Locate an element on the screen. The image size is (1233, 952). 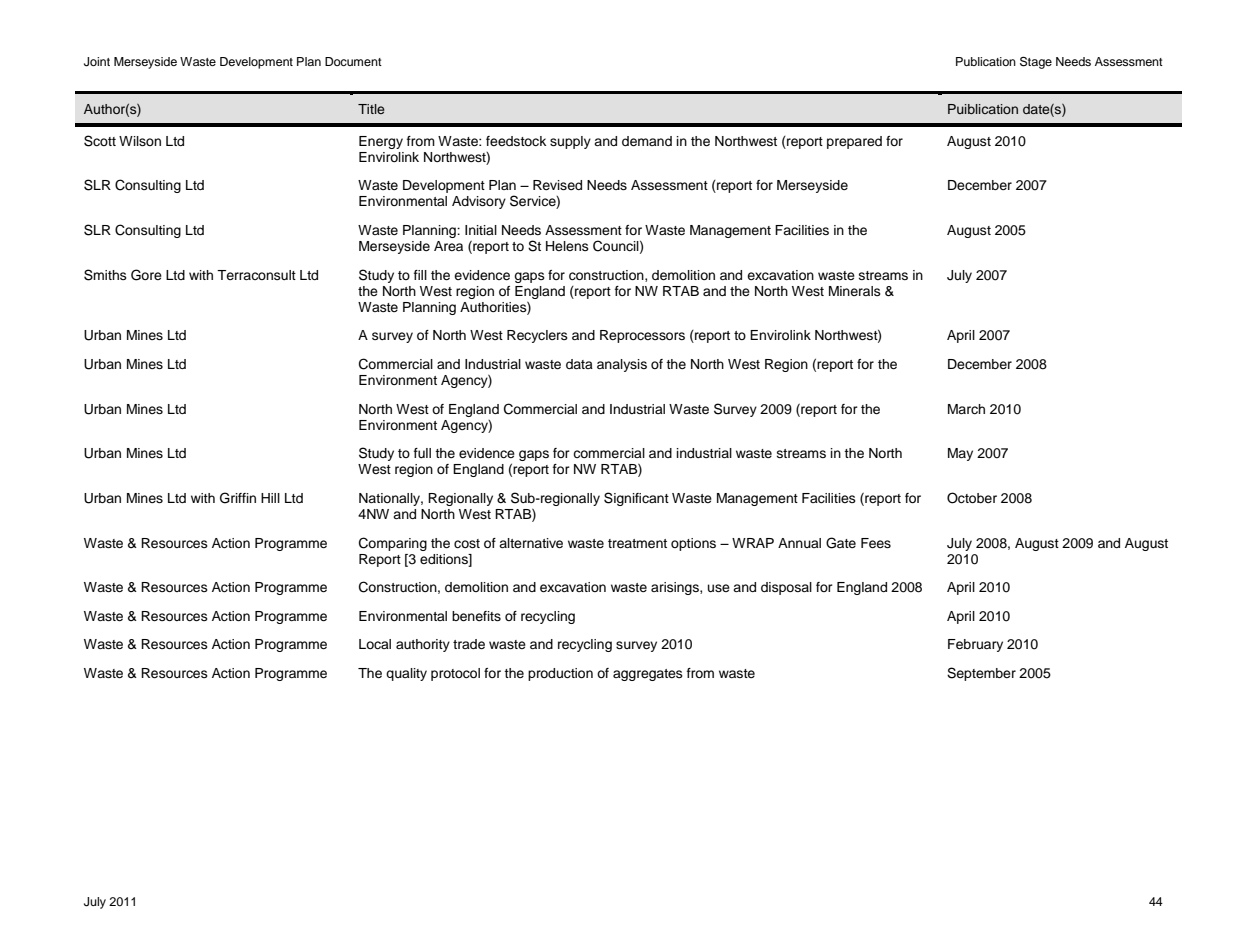
Publication is located at coordinates (986, 61).
